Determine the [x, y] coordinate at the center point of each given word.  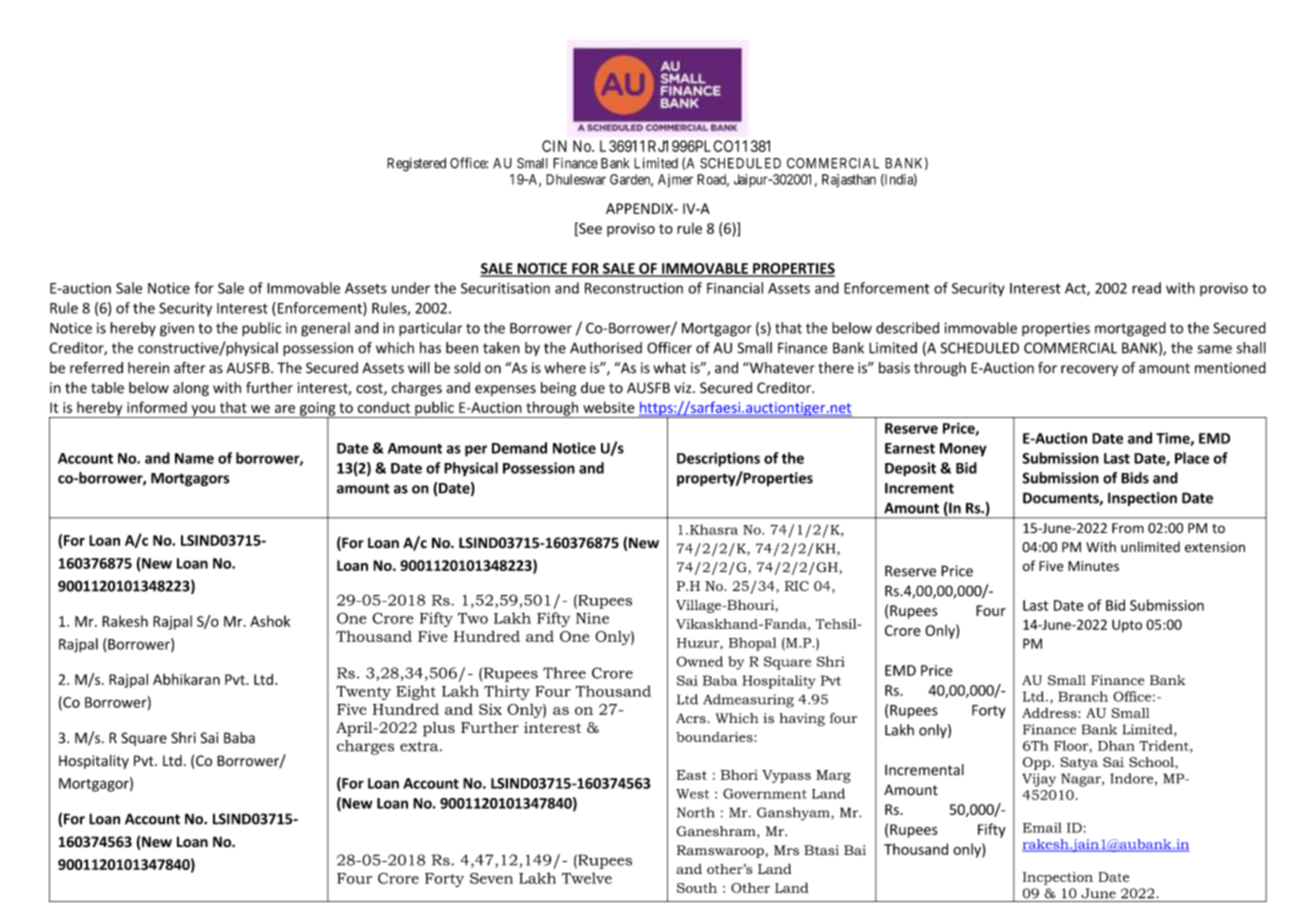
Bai [855, 850]
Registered [416, 165]
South [697, 887]
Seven [491, 878]
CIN [554, 146]
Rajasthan [849, 180]
